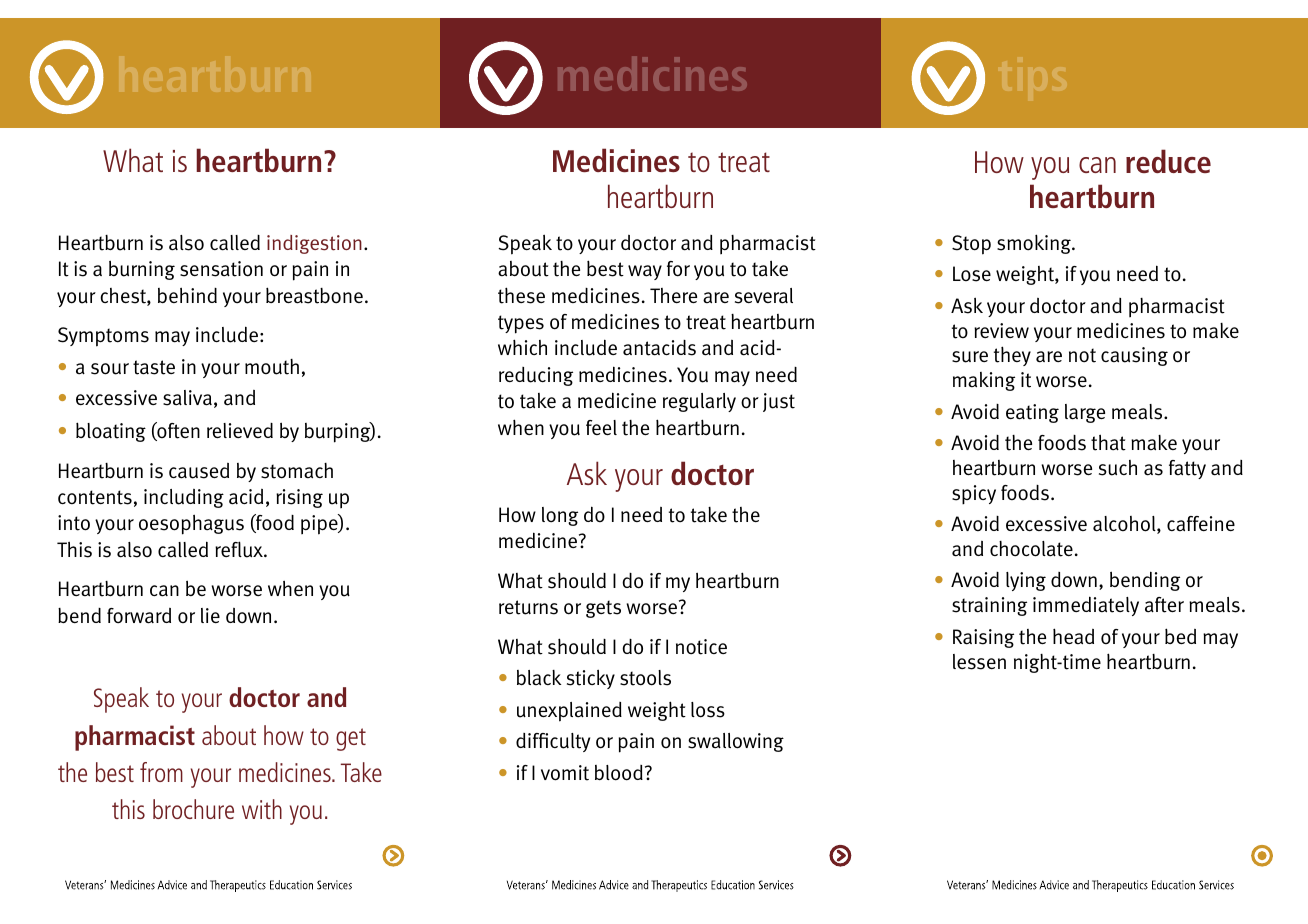 This page has width=1308, height=924. Describe the element at coordinates (560, 516) in the page. I see `long` at that location.
